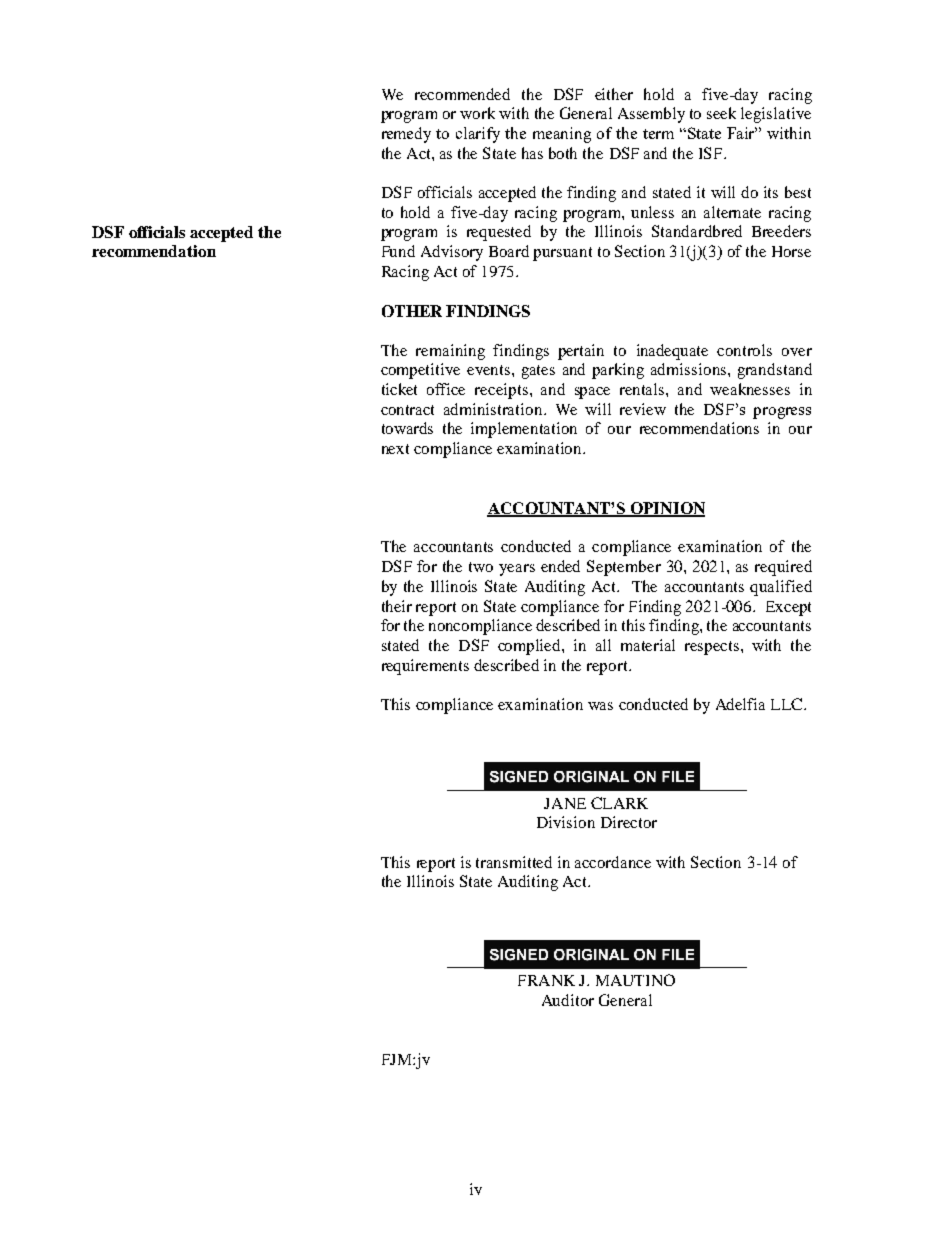 The height and width of the document is (1233, 952). Describe the element at coordinates (546, 980) in the document. I see `FRANK` at that location.
